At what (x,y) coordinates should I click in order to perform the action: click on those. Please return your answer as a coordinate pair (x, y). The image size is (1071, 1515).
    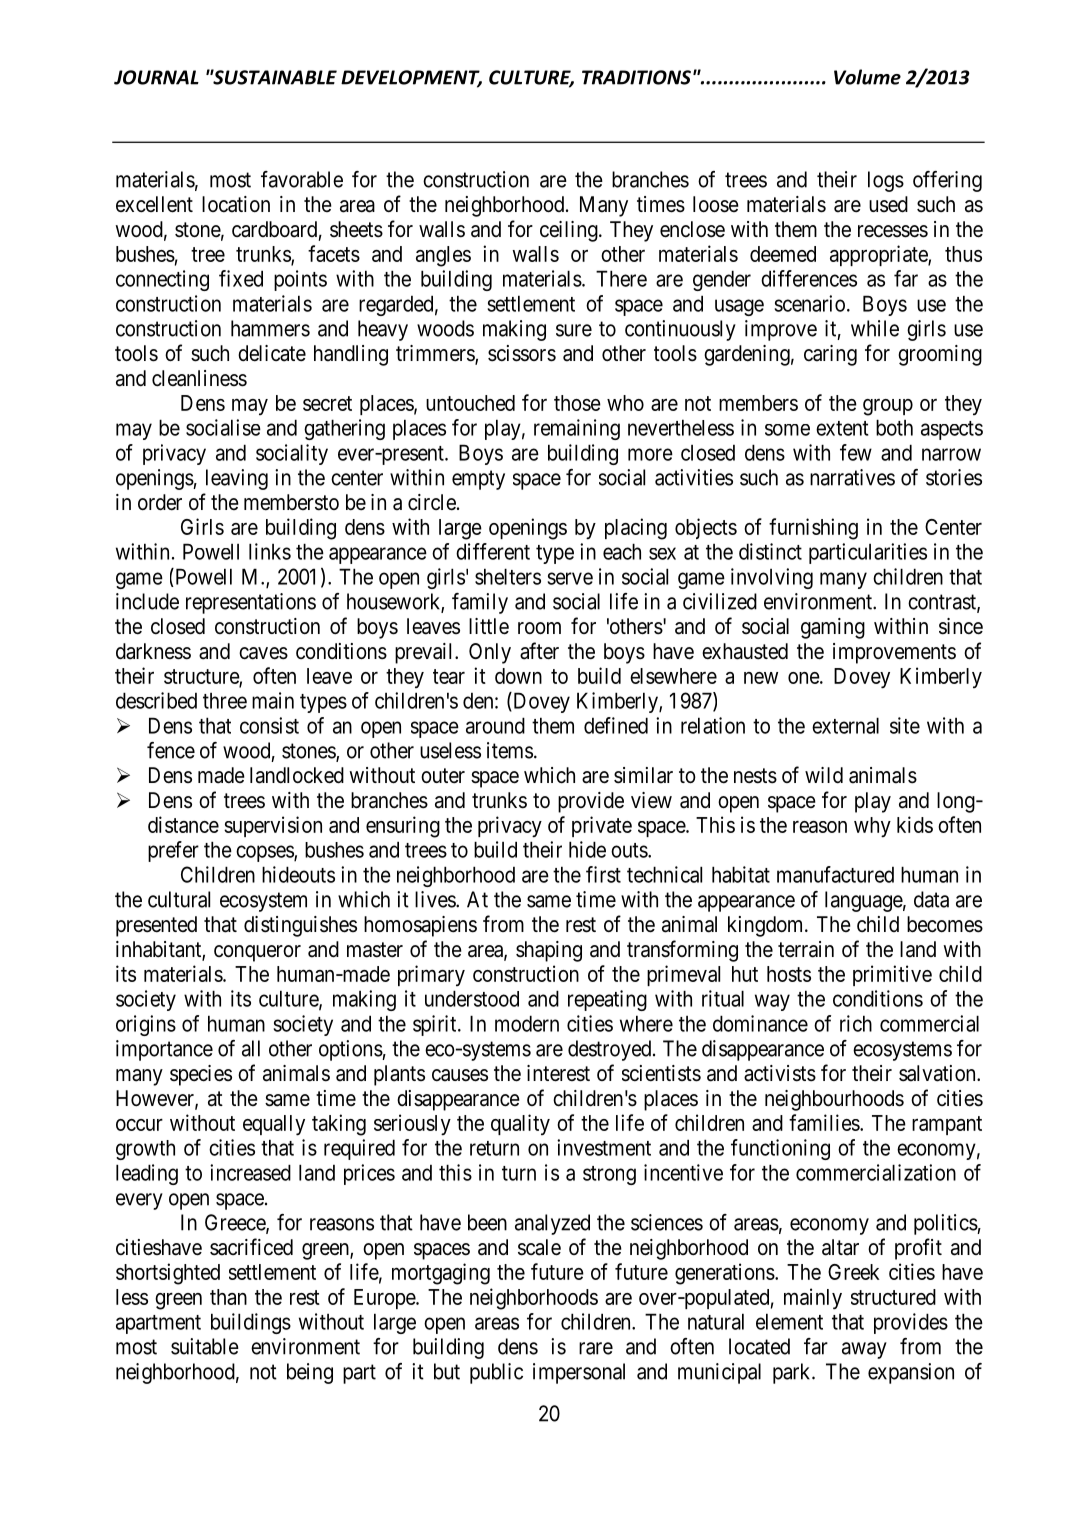
    Looking at the image, I should click on (577, 403).
